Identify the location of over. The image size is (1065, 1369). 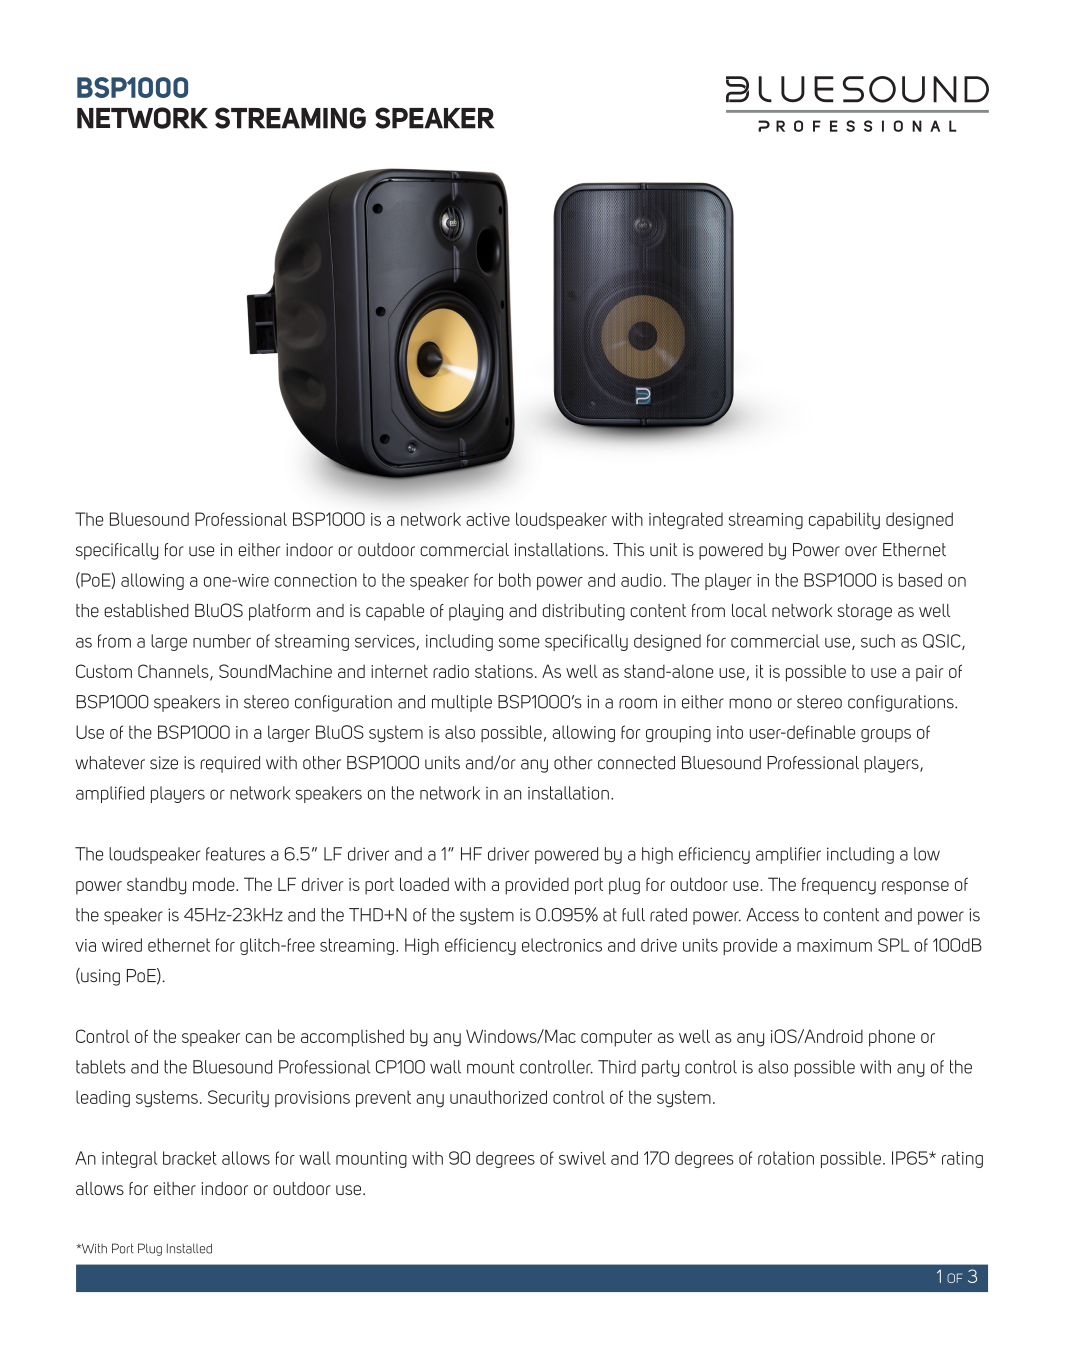
(861, 551).
